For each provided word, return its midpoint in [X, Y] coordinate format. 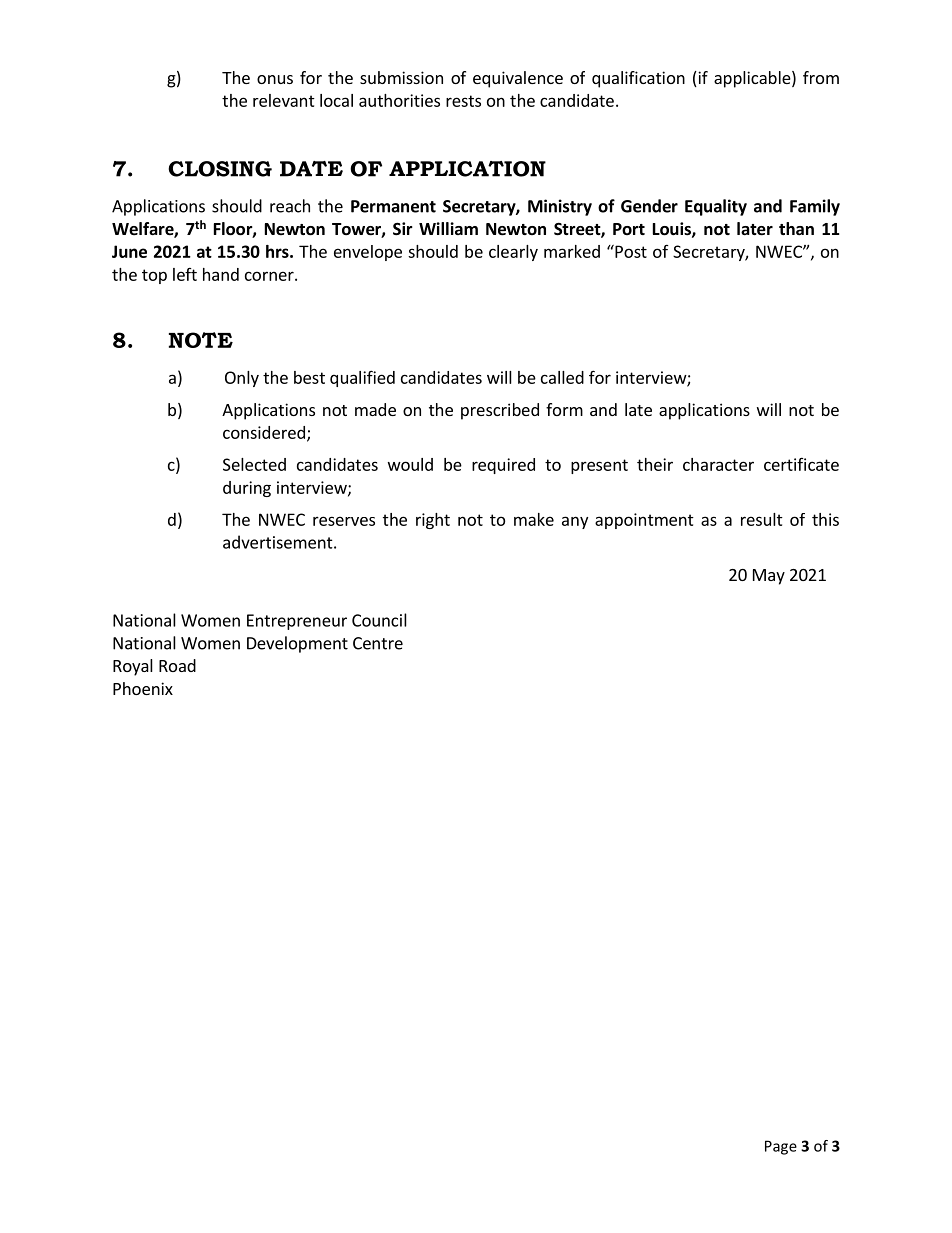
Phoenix [143, 688]
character [718, 464]
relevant [284, 100]
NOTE [201, 340]
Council [379, 620]
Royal [133, 667]
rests [463, 101]
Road [177, 665]
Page [781, 1147]
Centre [378, 643]
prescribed [500, 411]
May [769, 577]
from [821, 77]
